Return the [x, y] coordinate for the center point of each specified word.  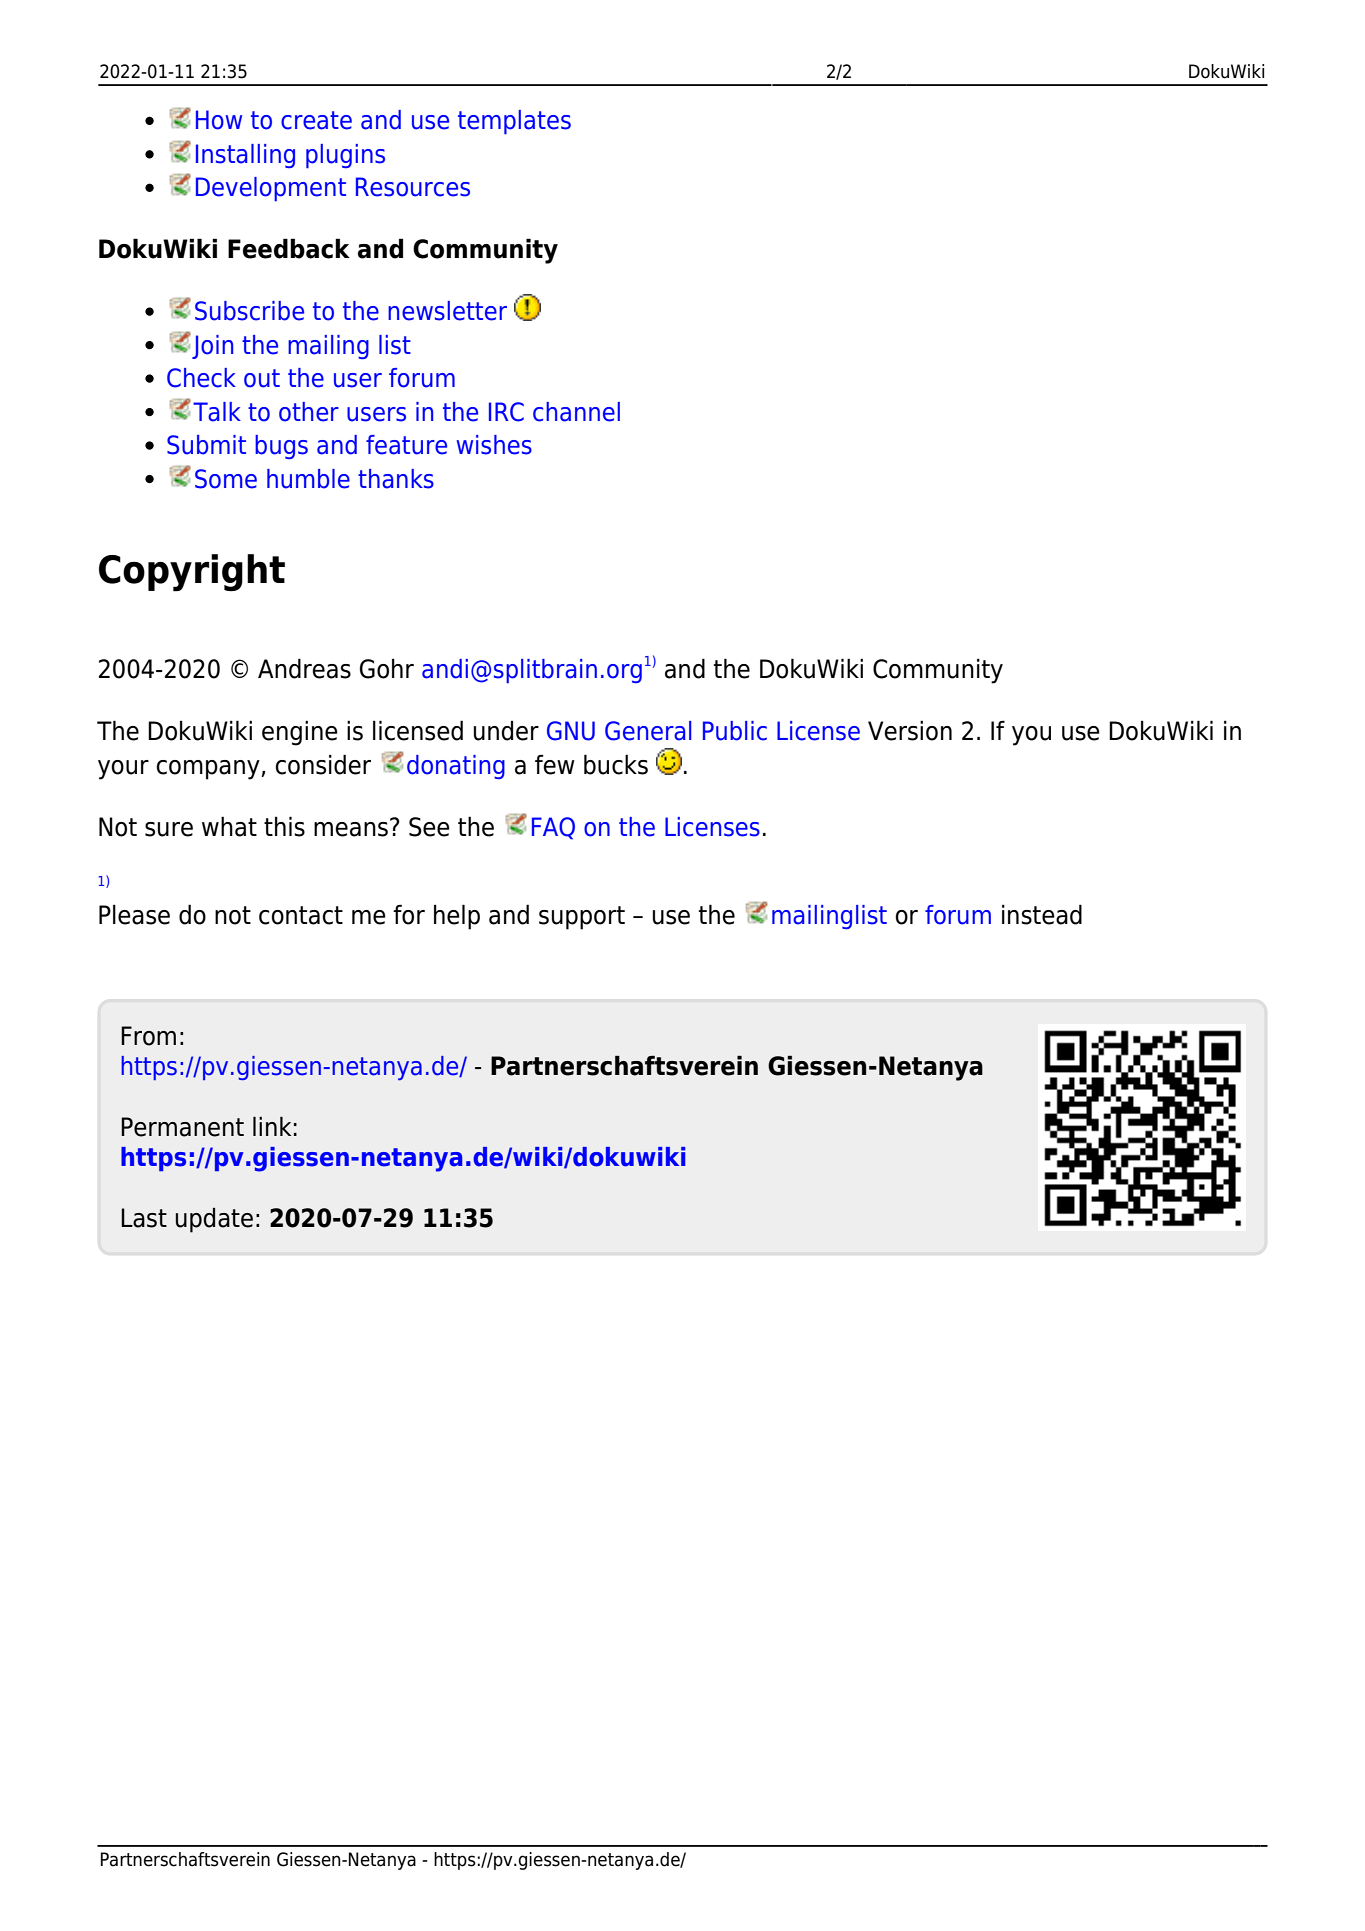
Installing [245, 156]
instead [1042, 914]
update [214, 1220]
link [272, 1126]
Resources [413, 187]
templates [514, 122]
